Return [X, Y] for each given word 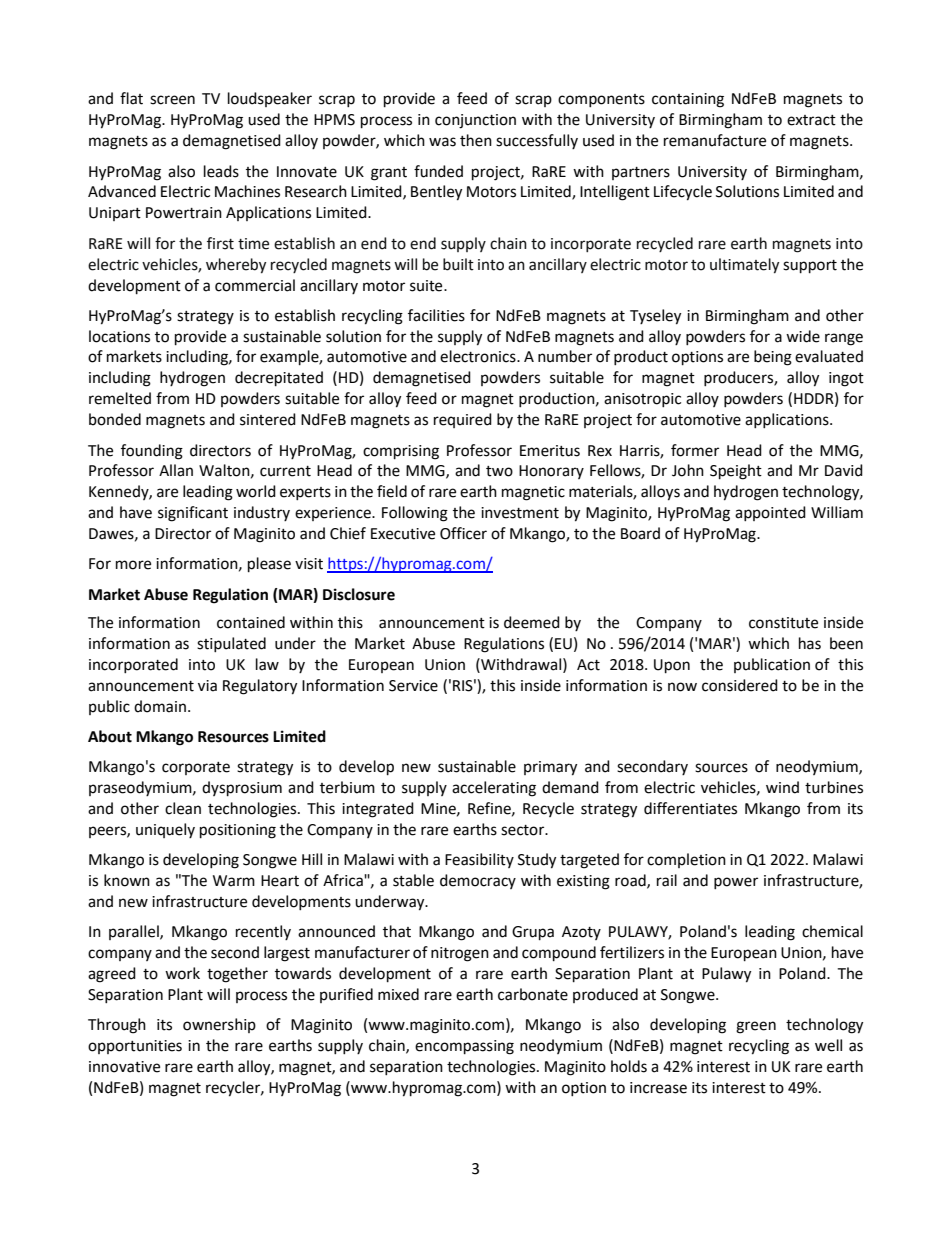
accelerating [494, 789]
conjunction [475, 121]
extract [811, 120]
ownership [219, 1025]
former [695, 450]
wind [782, 787]
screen [172, 100]
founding [152, 452]
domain [160, 706]
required [463, 420]
